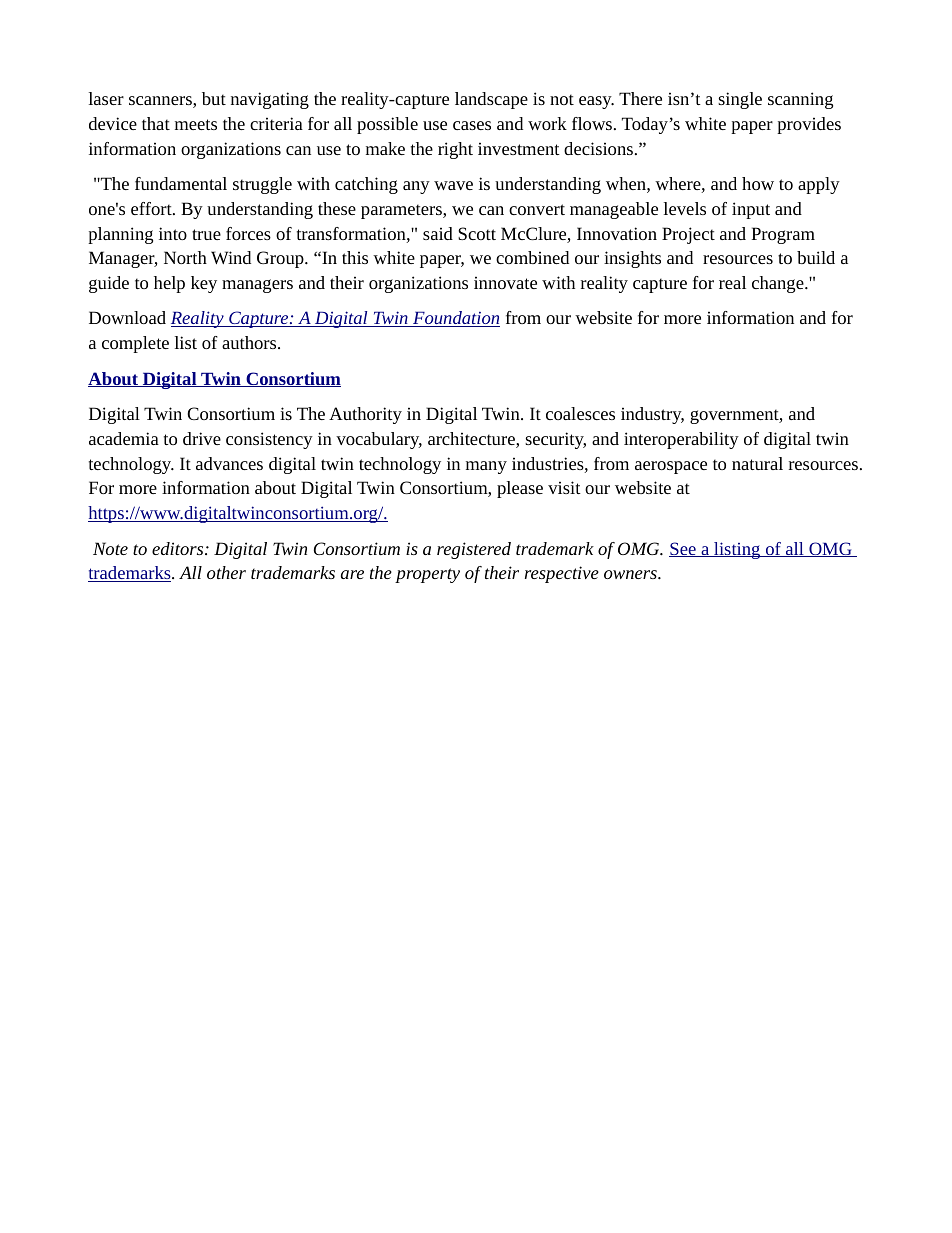 The height and width of the screenshot is (1233, 952). What do you see at coordinates (740, 100) in the screenshot?
I see `single` at bounding box center [740, 100].
